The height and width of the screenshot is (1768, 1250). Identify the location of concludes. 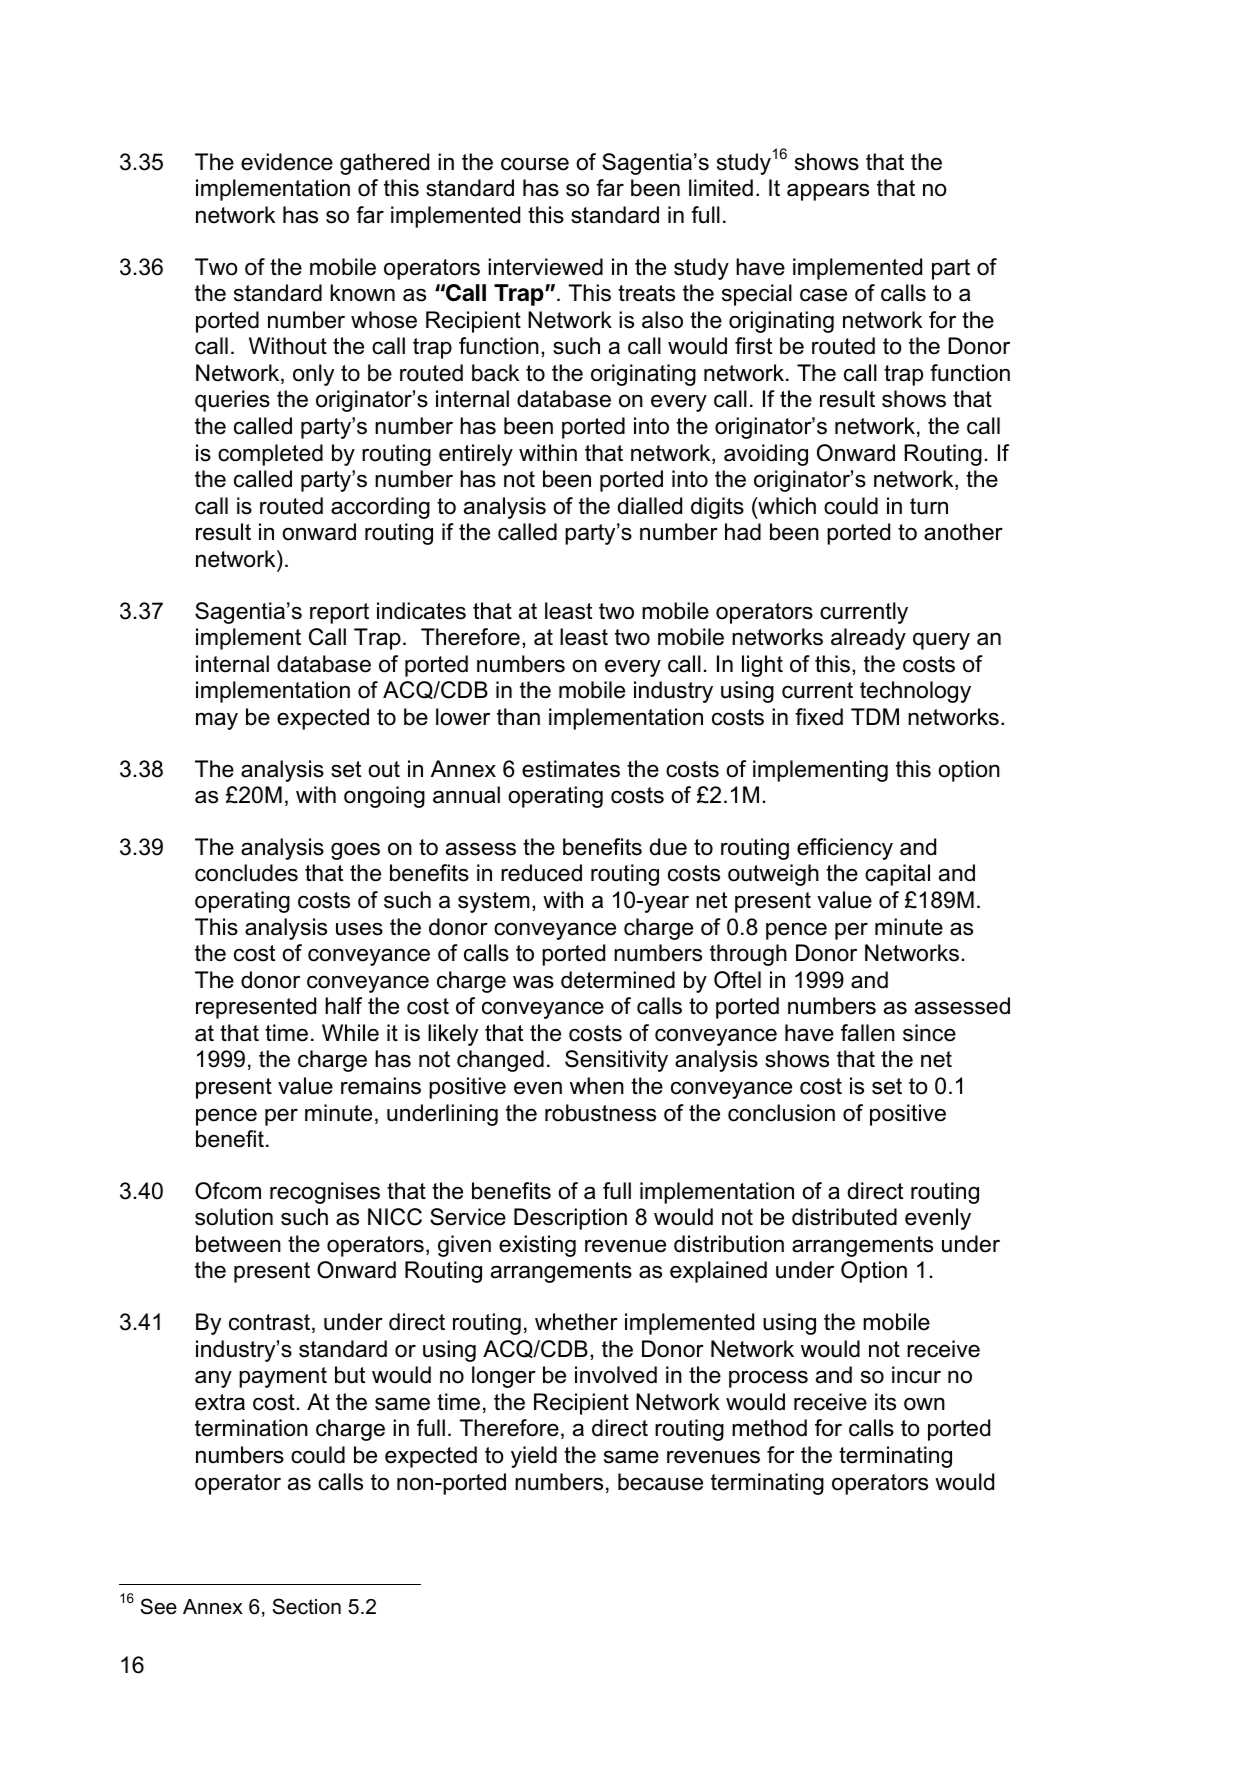
(246, 873).
